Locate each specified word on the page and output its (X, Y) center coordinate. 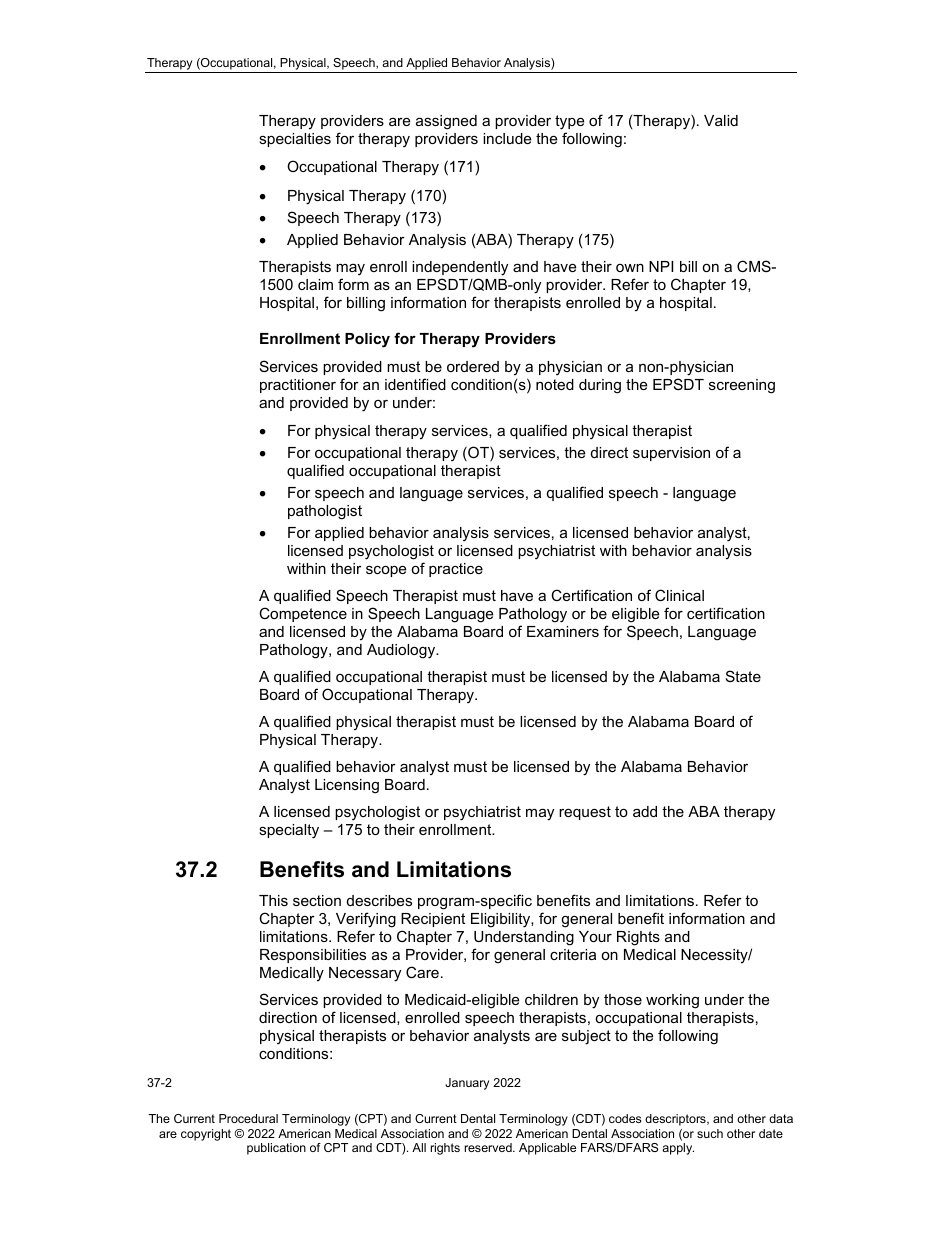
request (585, 813)
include (507, 138)
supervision (671, 454)
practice (456, 570)
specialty (289, 831)
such (710, 1133)
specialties (295, 140)
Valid (721, 120)
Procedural (248, 1118)
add (645, 811)
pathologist (325, 512)
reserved (489, 1147)
